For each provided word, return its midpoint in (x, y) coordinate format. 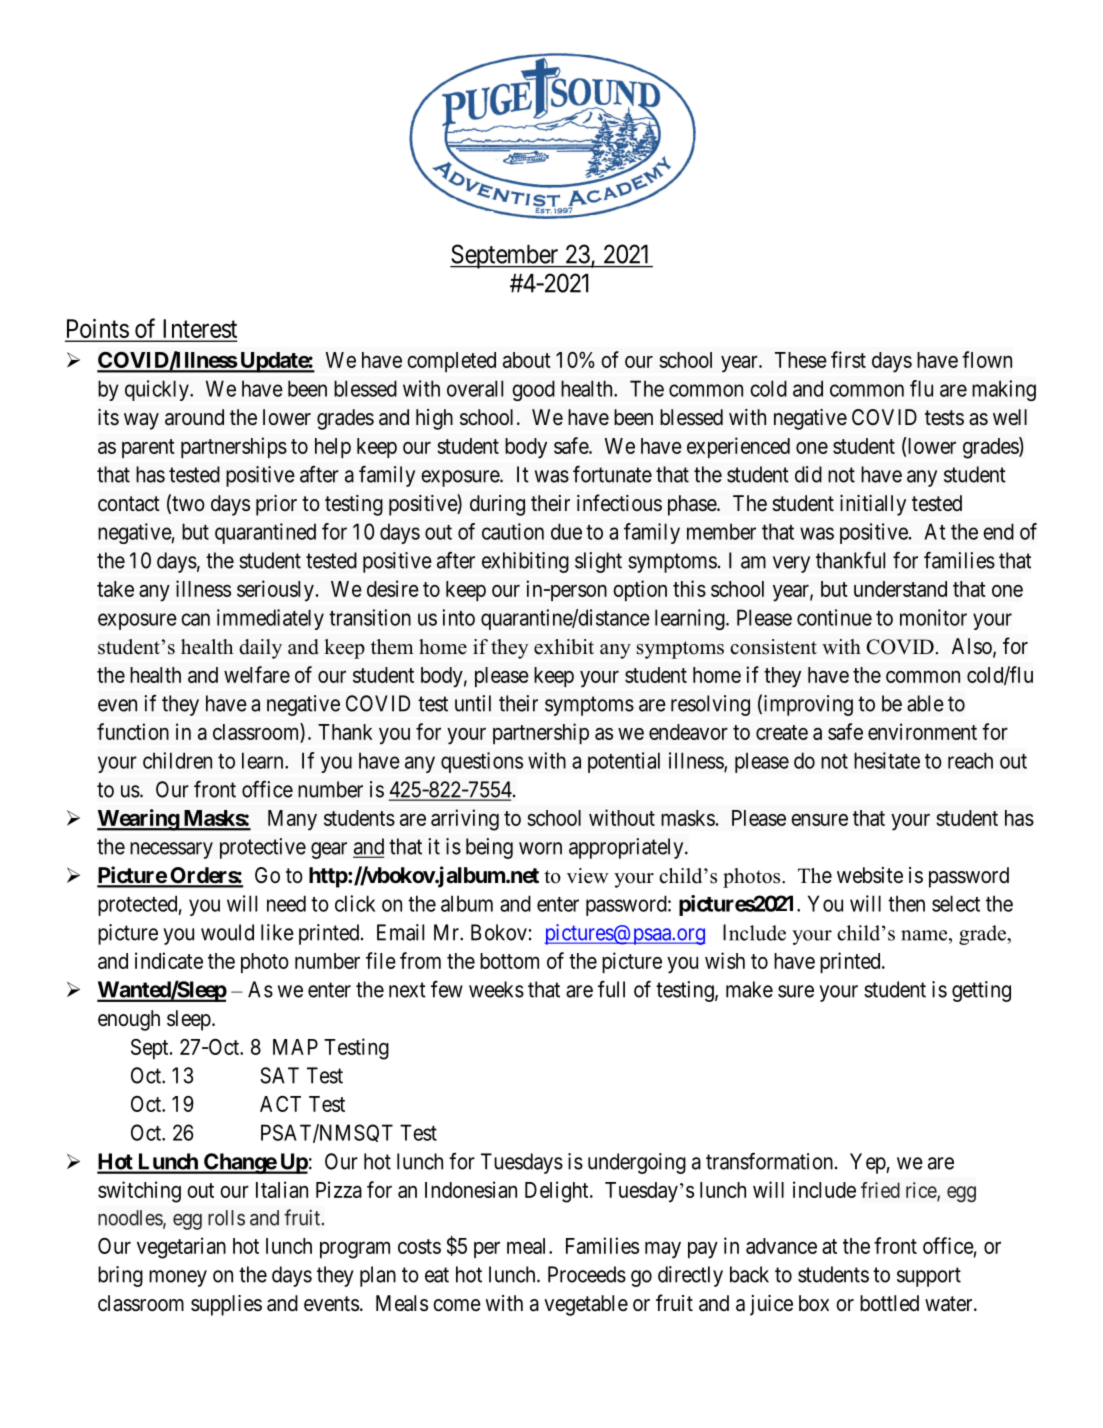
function (133, 731)
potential (624, 762)
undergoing (637, 1163)
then (906, 903)
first (848, 359)
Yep (868, 1163)
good (533, 390)
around (194, 417)
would (227, 932)
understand (900, 589)
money (178, 1278)
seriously (275, 590)
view (588, 876)
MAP (295, 1047)
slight (598, 562)
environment (922, 731)
